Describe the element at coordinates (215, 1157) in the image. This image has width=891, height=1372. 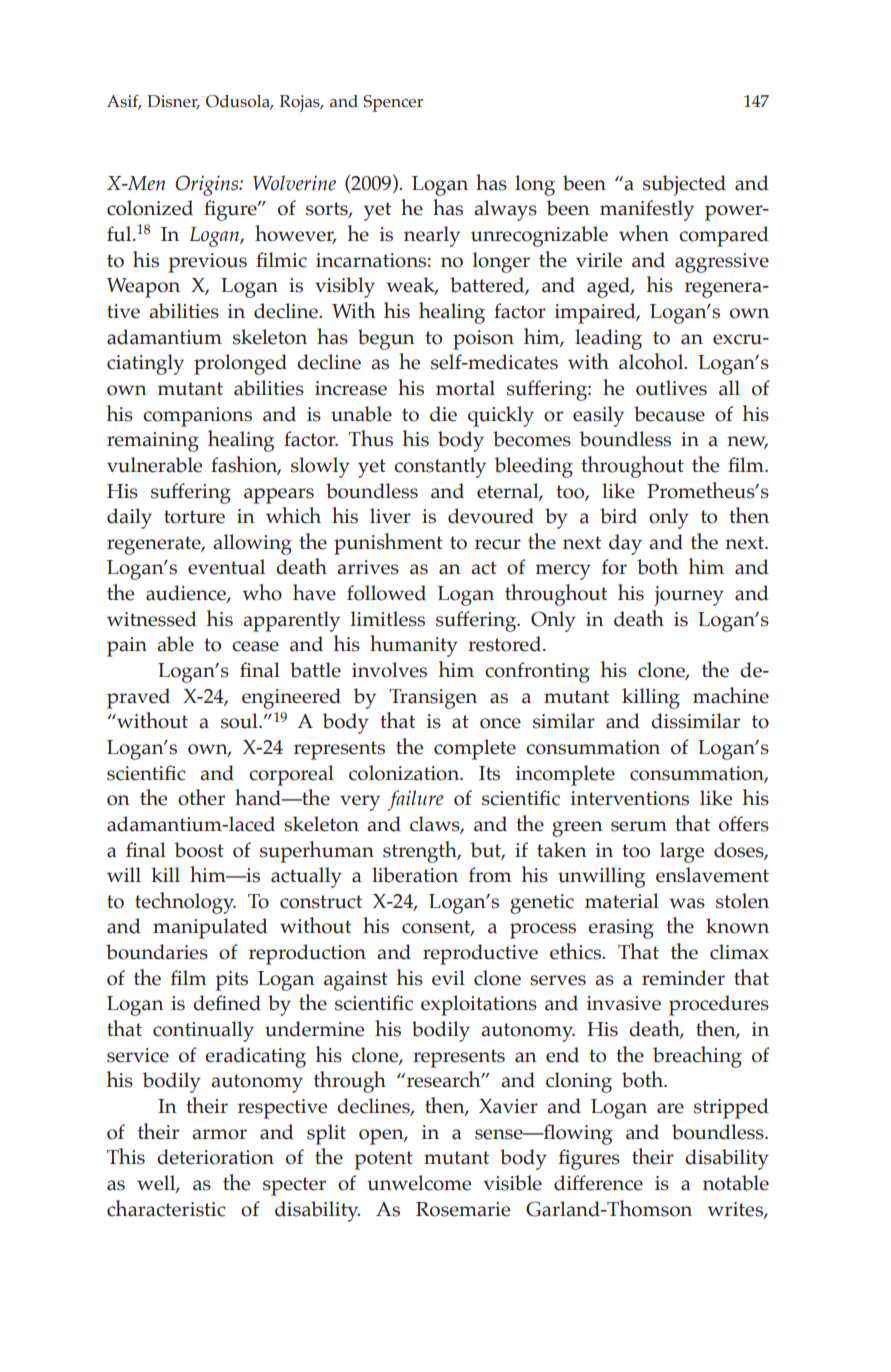
I see `deterioration` at that location.
